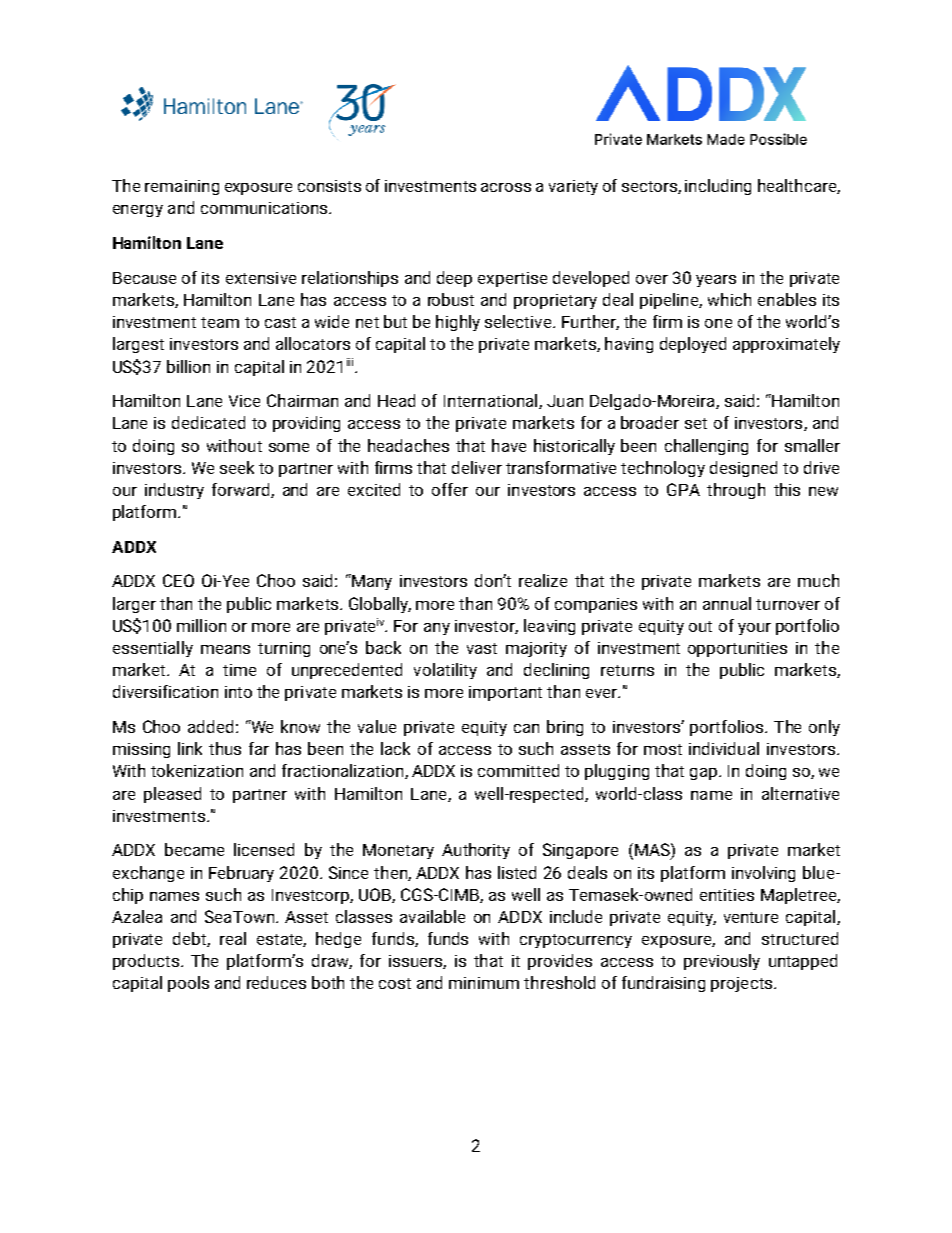  Describe the element at coordinates (477, 467) in the screenshot. I see `deliver` at that location.
